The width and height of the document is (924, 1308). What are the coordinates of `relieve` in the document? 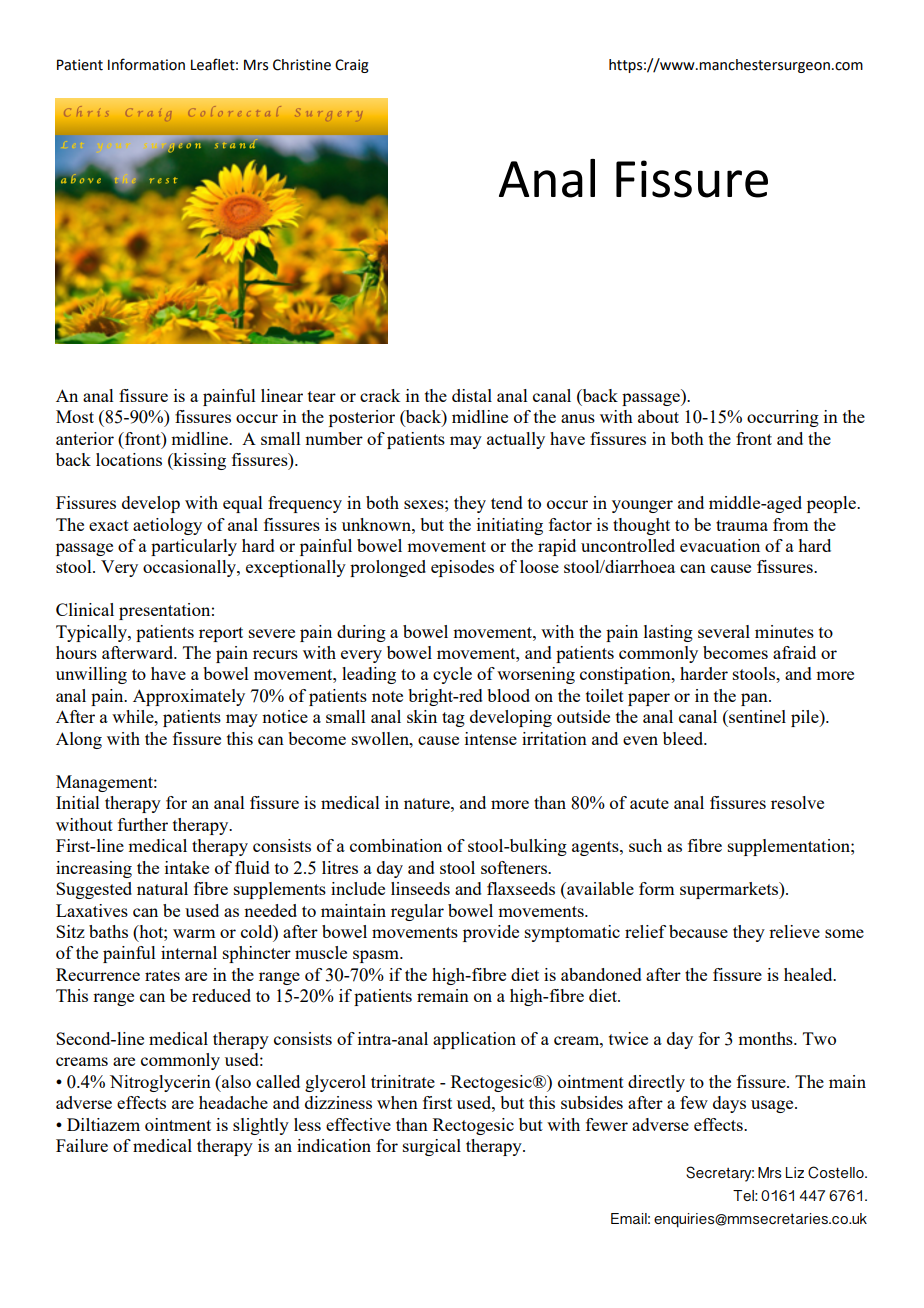 It's located at (794, 931).
